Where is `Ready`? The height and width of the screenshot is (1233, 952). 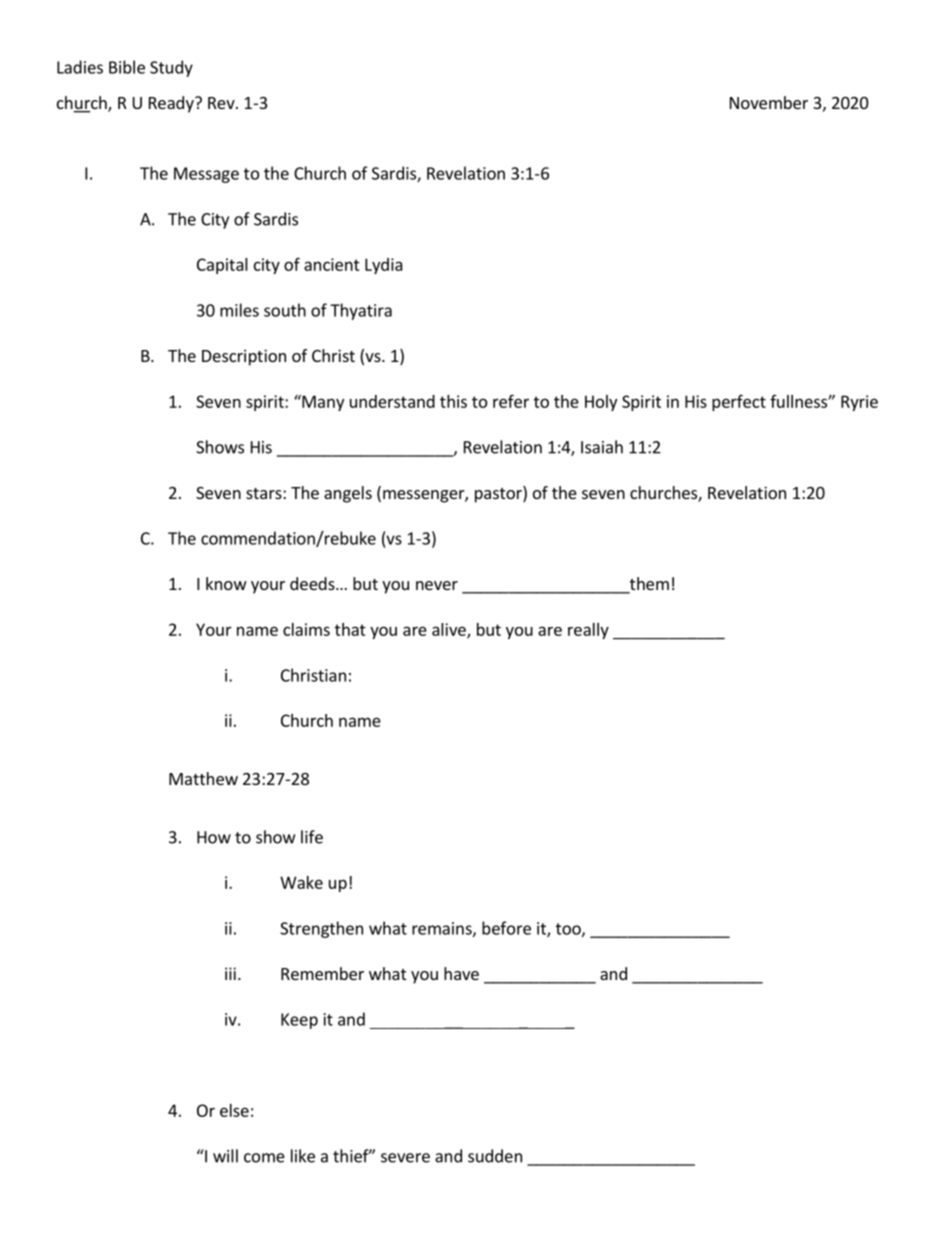
Ready is located at coordinates (172, 104).
